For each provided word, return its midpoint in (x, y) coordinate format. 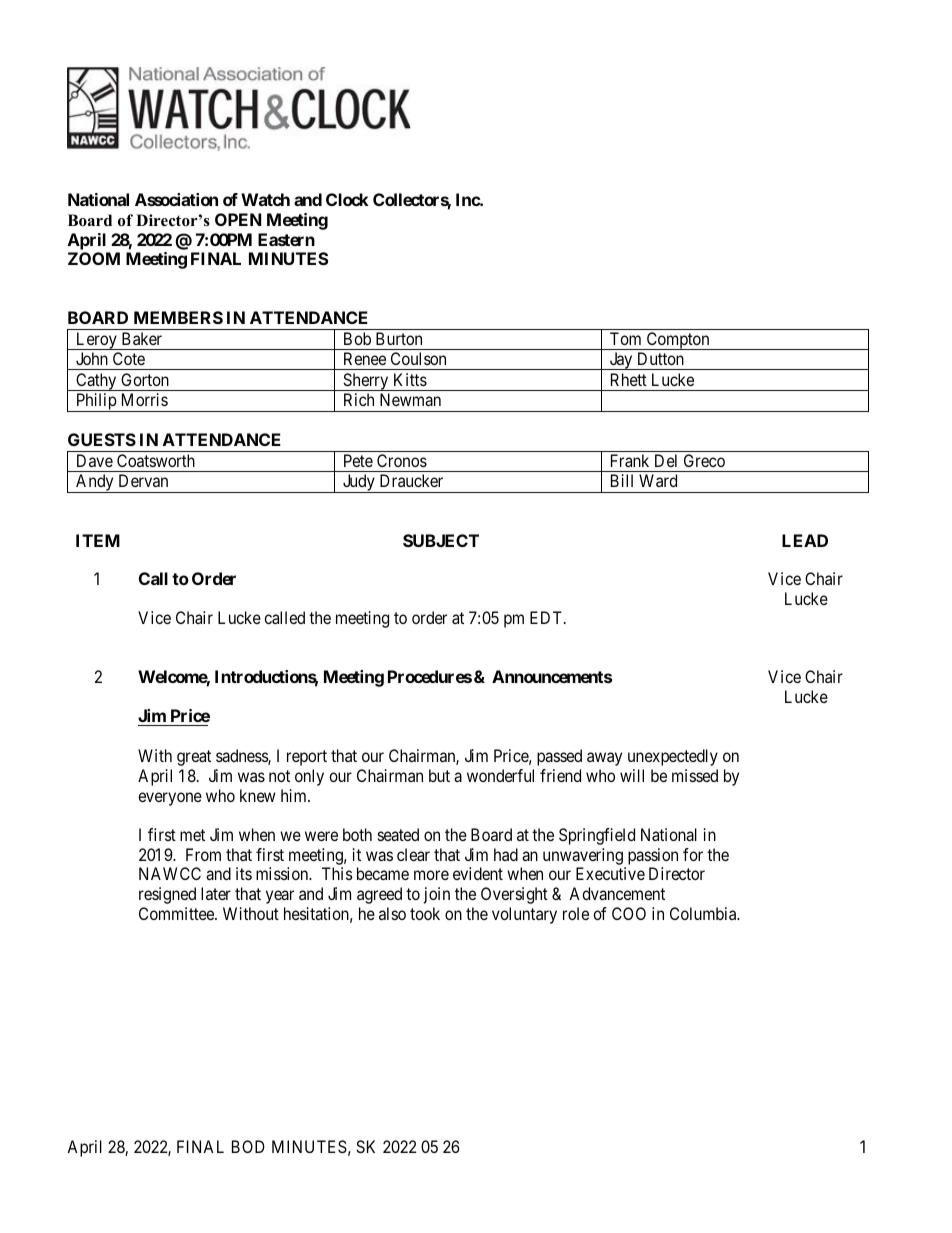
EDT (547, 617)
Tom (625, 338)
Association (176, 199)
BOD (248, 1146)
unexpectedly (673, 757)
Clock (347, 199)
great (194, 758)
